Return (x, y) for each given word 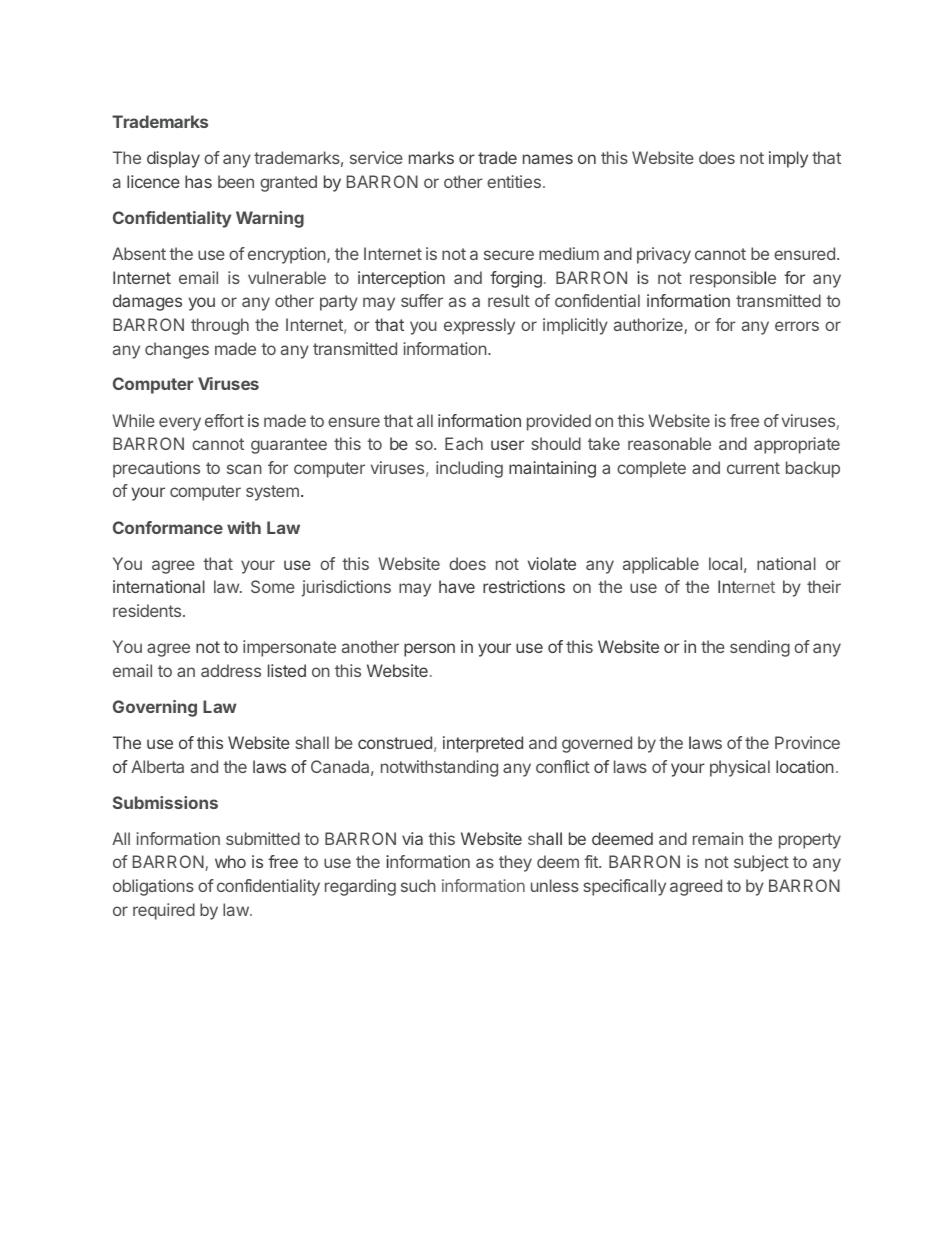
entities (514, 181)
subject (761, 863)
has (198, 181)
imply (788, 159)
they (515, 863)
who (230, 861)
